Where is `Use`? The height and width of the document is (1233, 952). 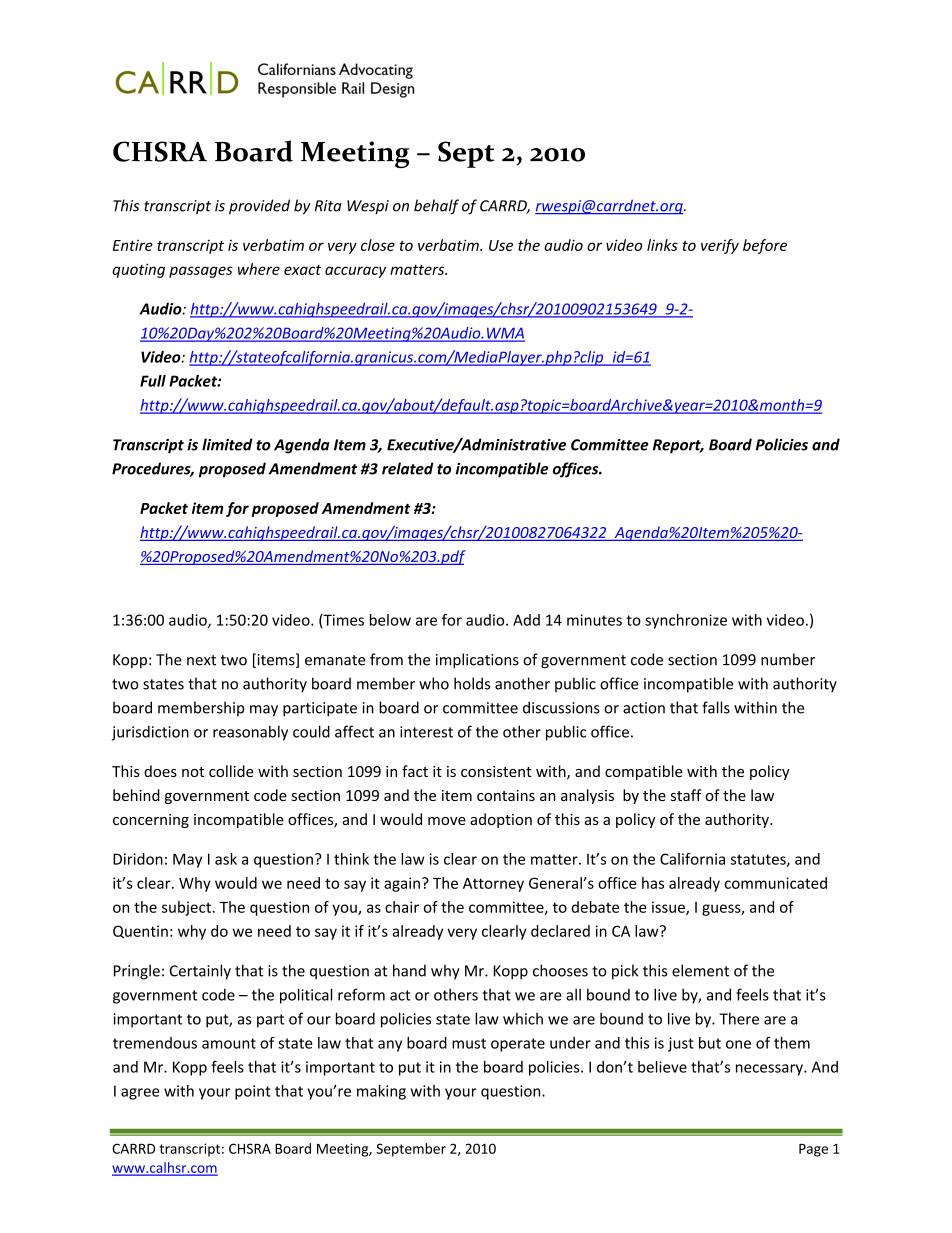 Use is located at coordinates (501, 245).
